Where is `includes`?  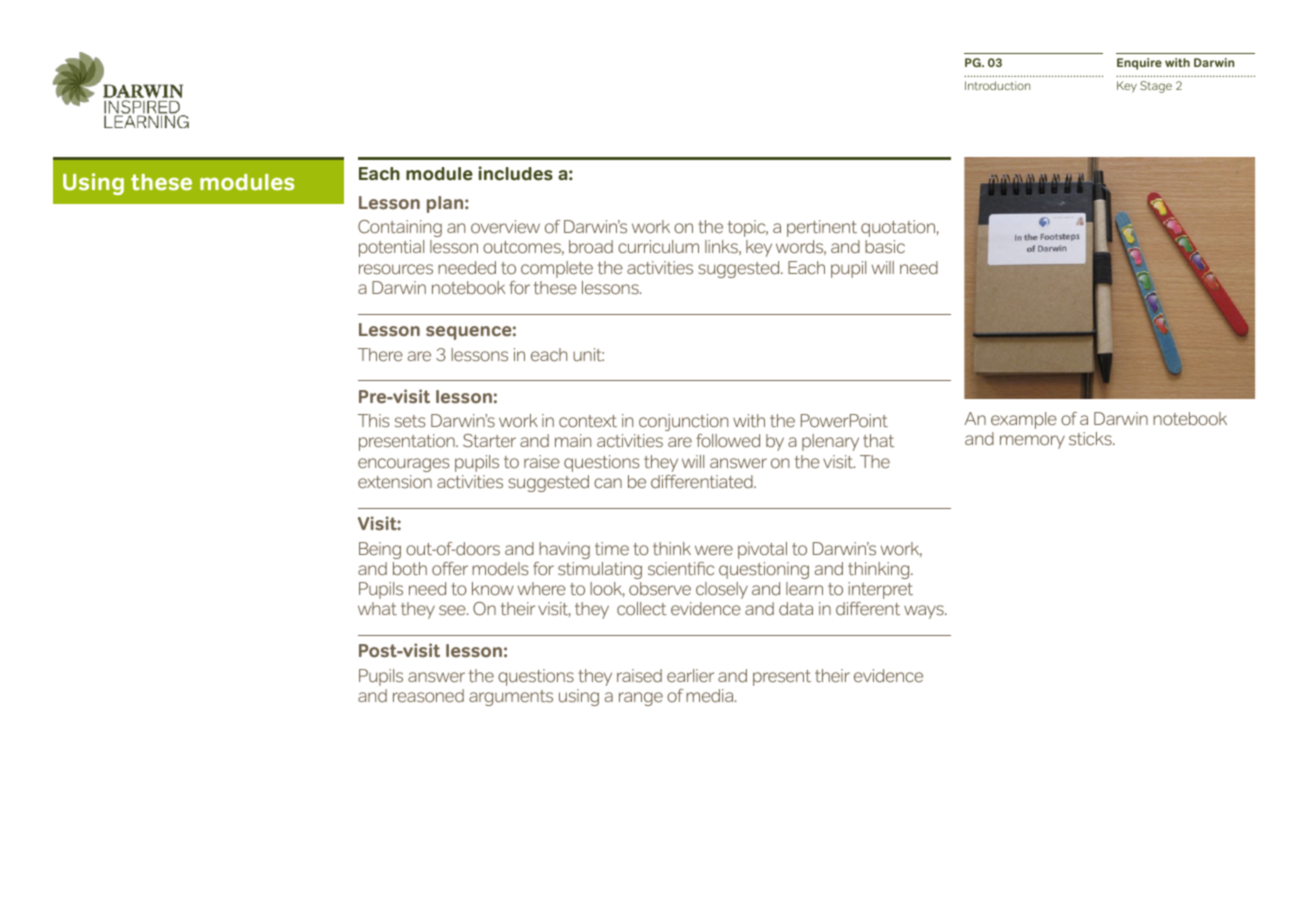
includes is located at coordinates (516, 173).
